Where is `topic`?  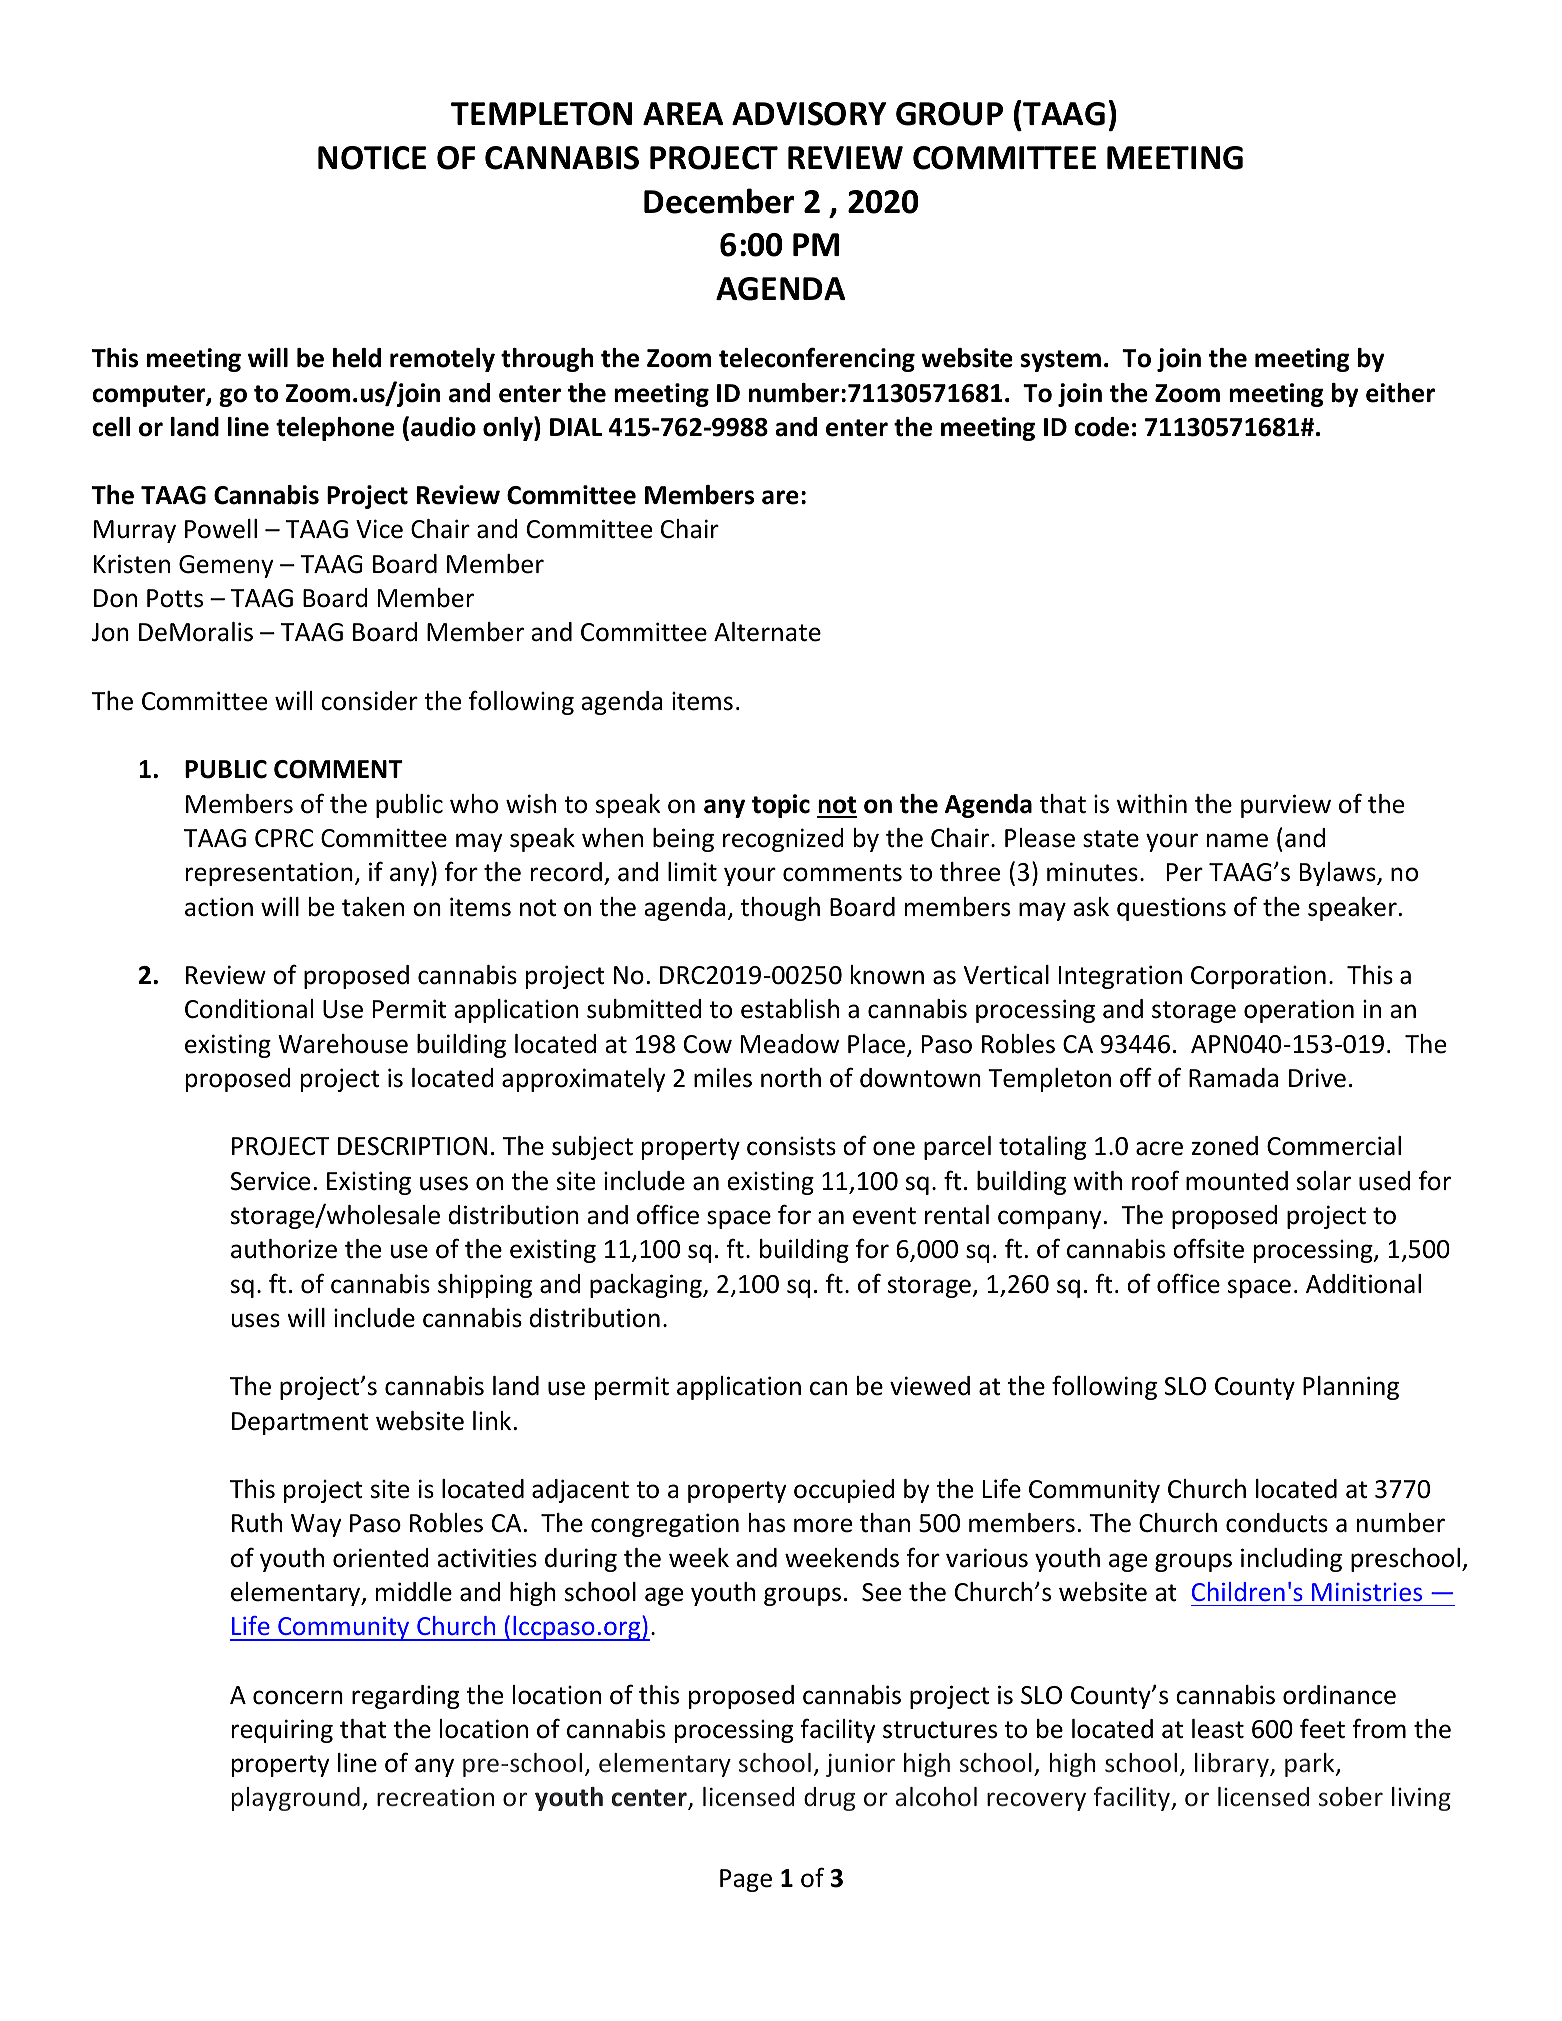
topic is located at coordinates (781, 806).
